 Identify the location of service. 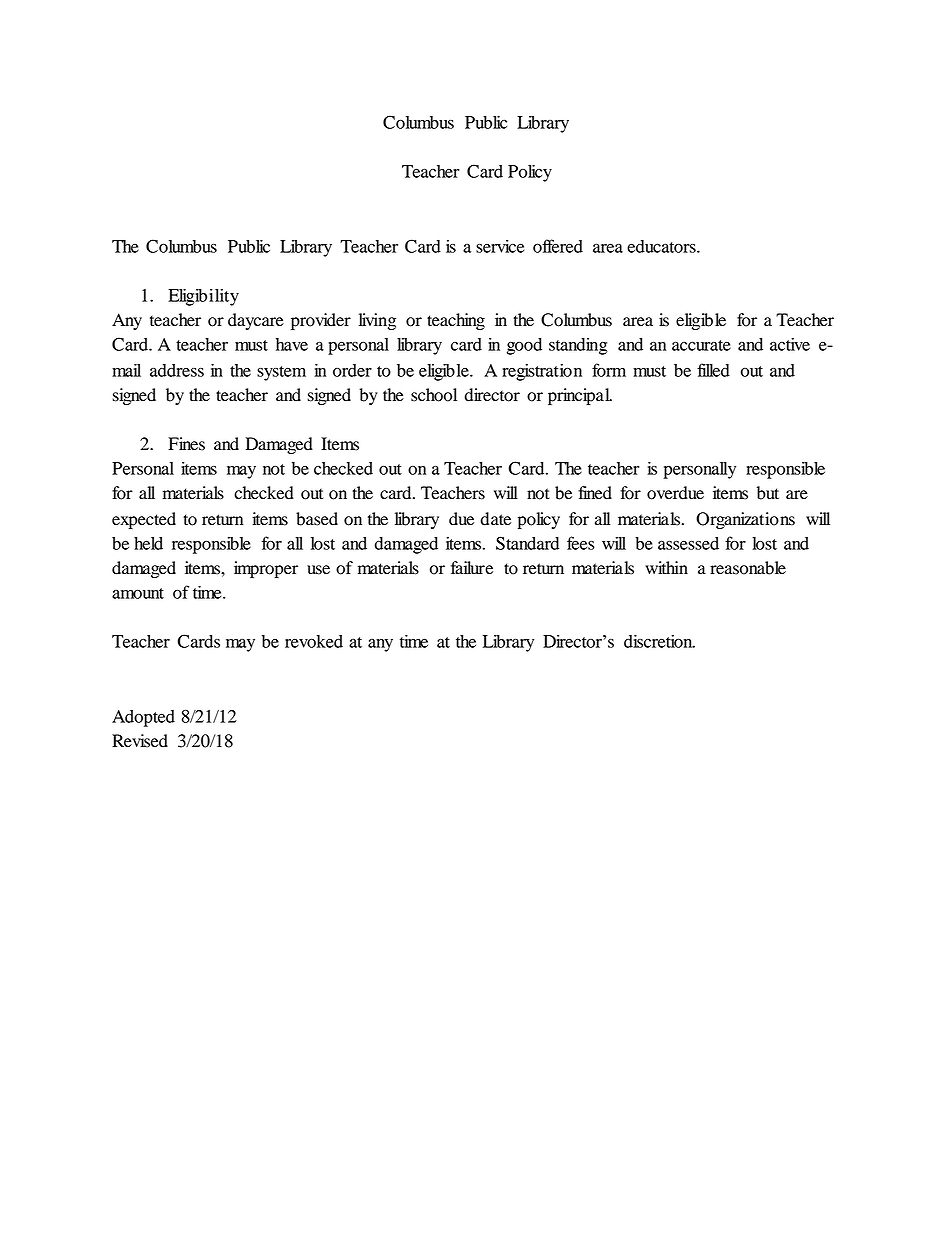
(500, 246).
